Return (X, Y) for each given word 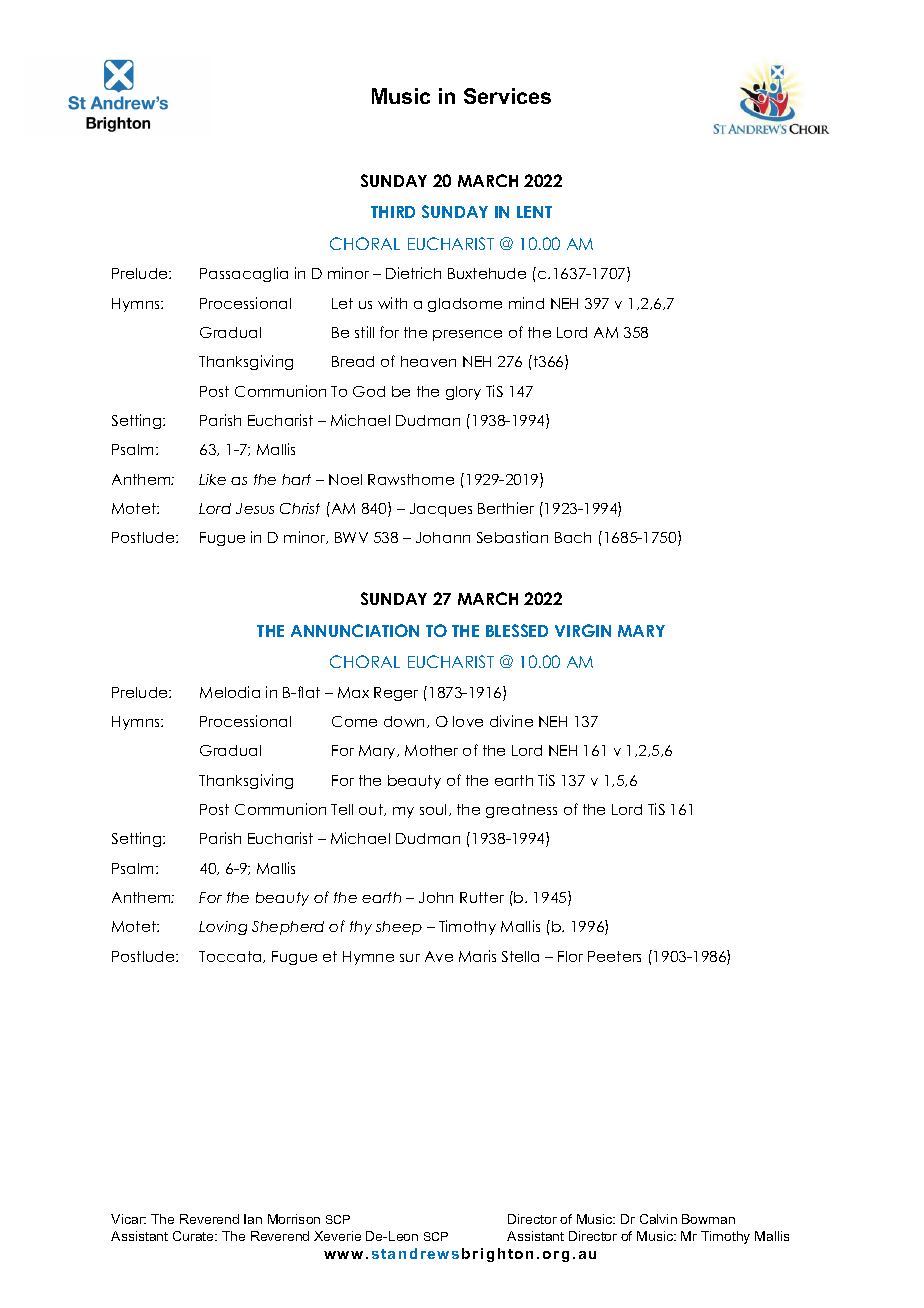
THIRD (393, 212)
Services (507, 96)
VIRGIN (583, 630)
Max (353, 692)
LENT (534, 212)
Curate (194, 1236)
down (406, 722)
